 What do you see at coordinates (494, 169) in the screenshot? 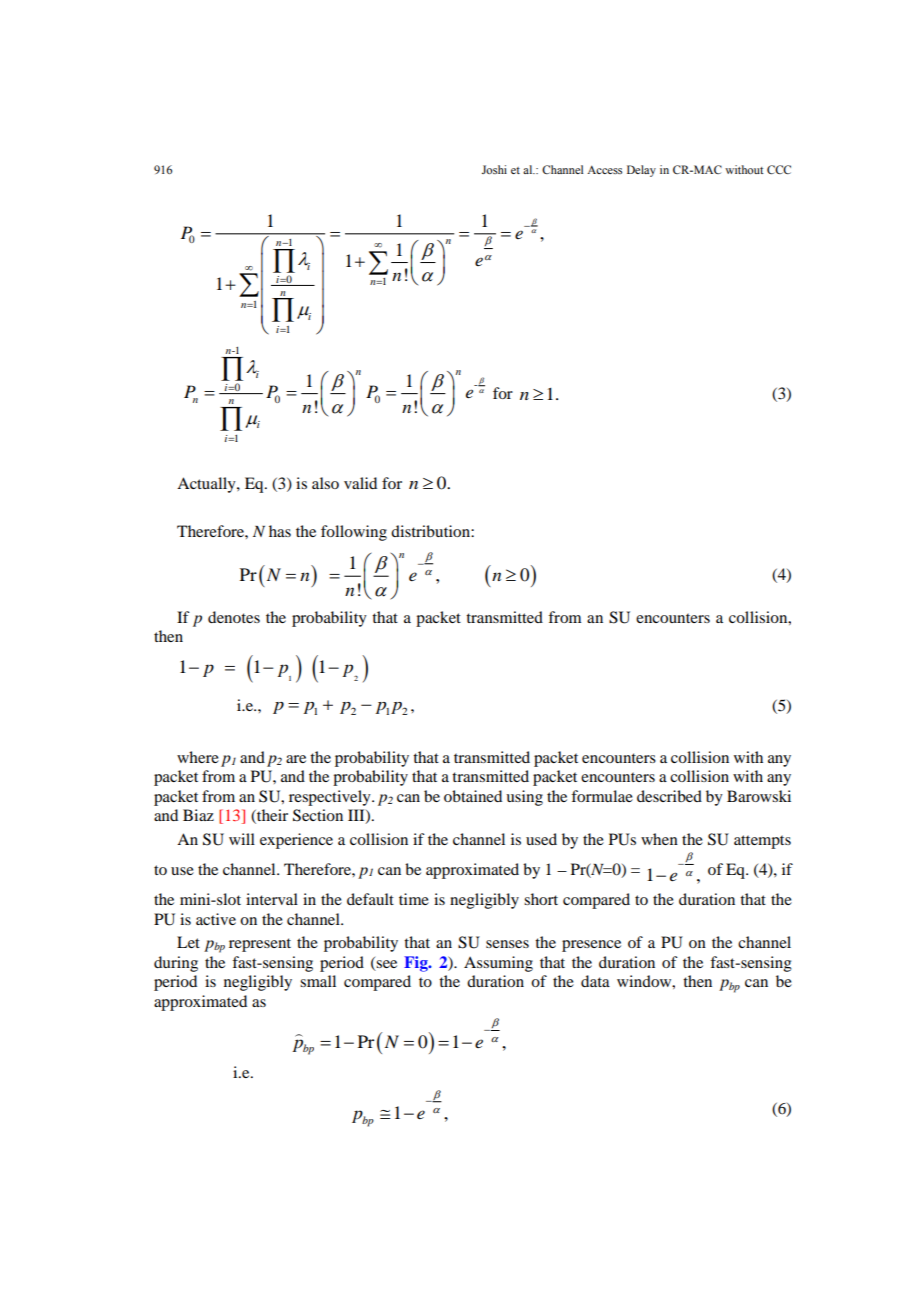
I see `Joshi` at bounding box center [494, 169].
